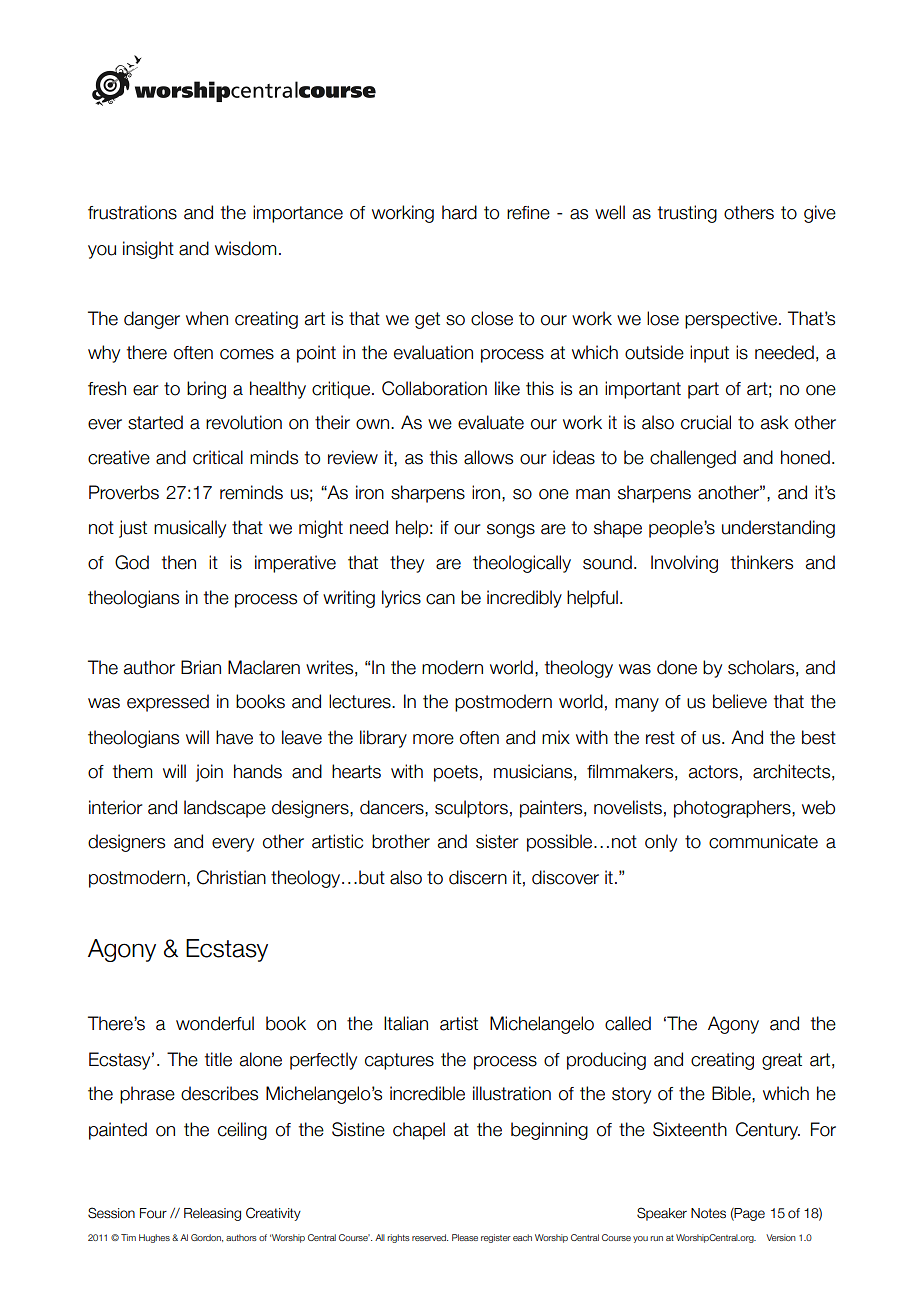 This image has height=1308, width=924. I want to click on more, so click(433, 739).
